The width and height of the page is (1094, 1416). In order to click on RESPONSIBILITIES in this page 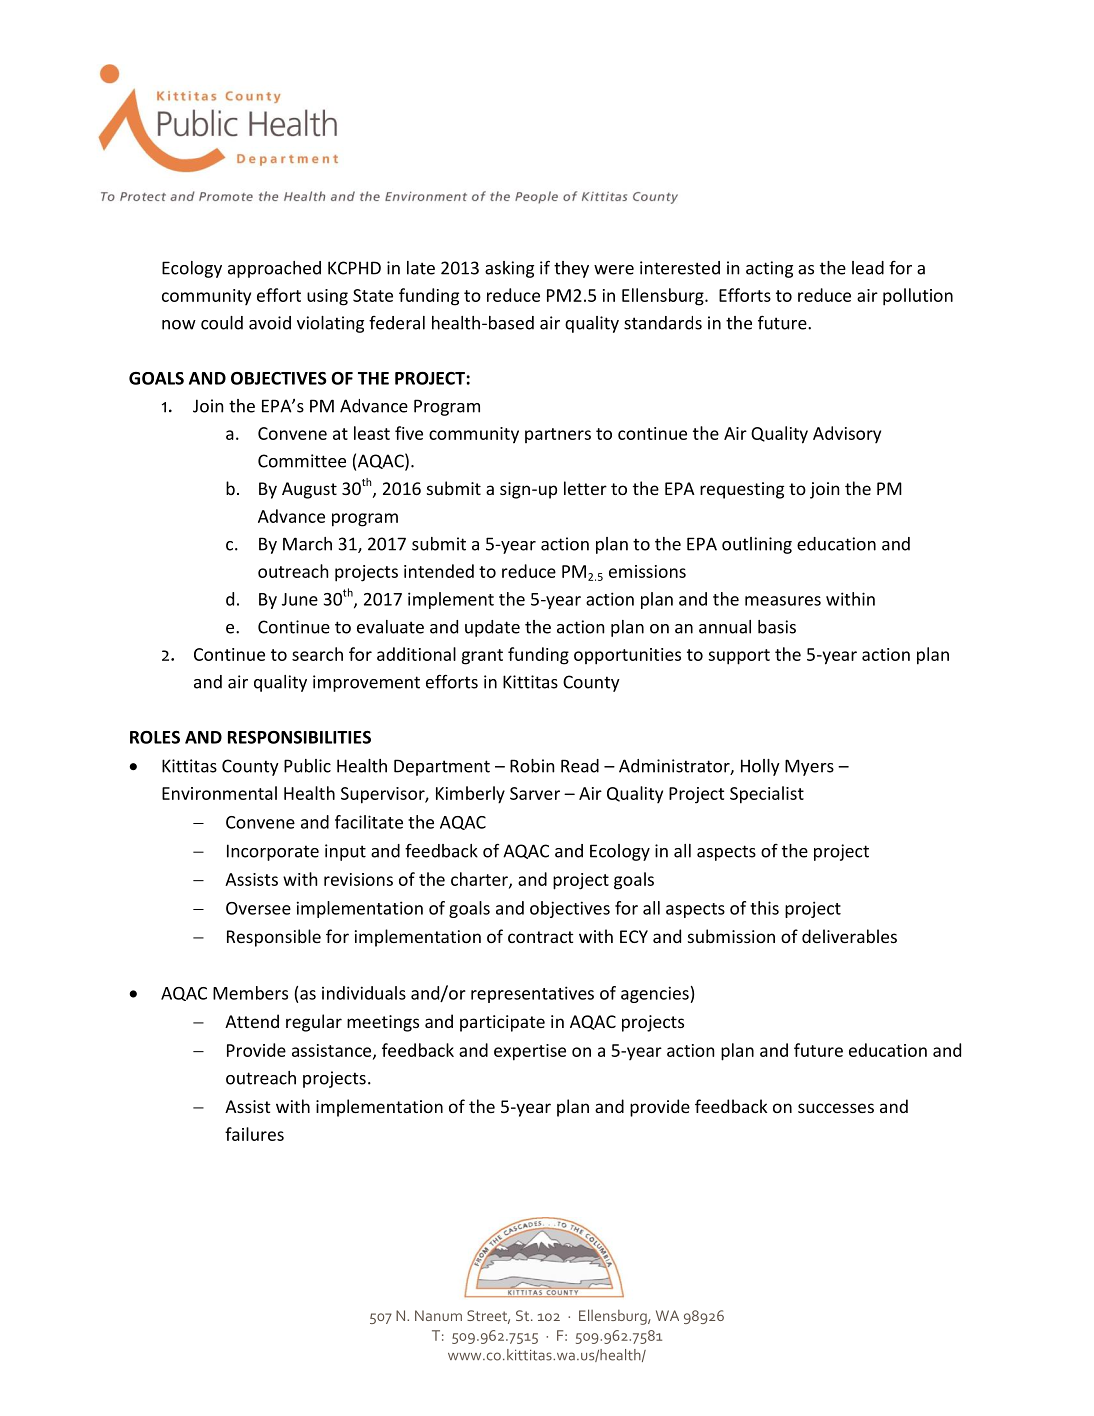, I will do `click(299, 737)`.
